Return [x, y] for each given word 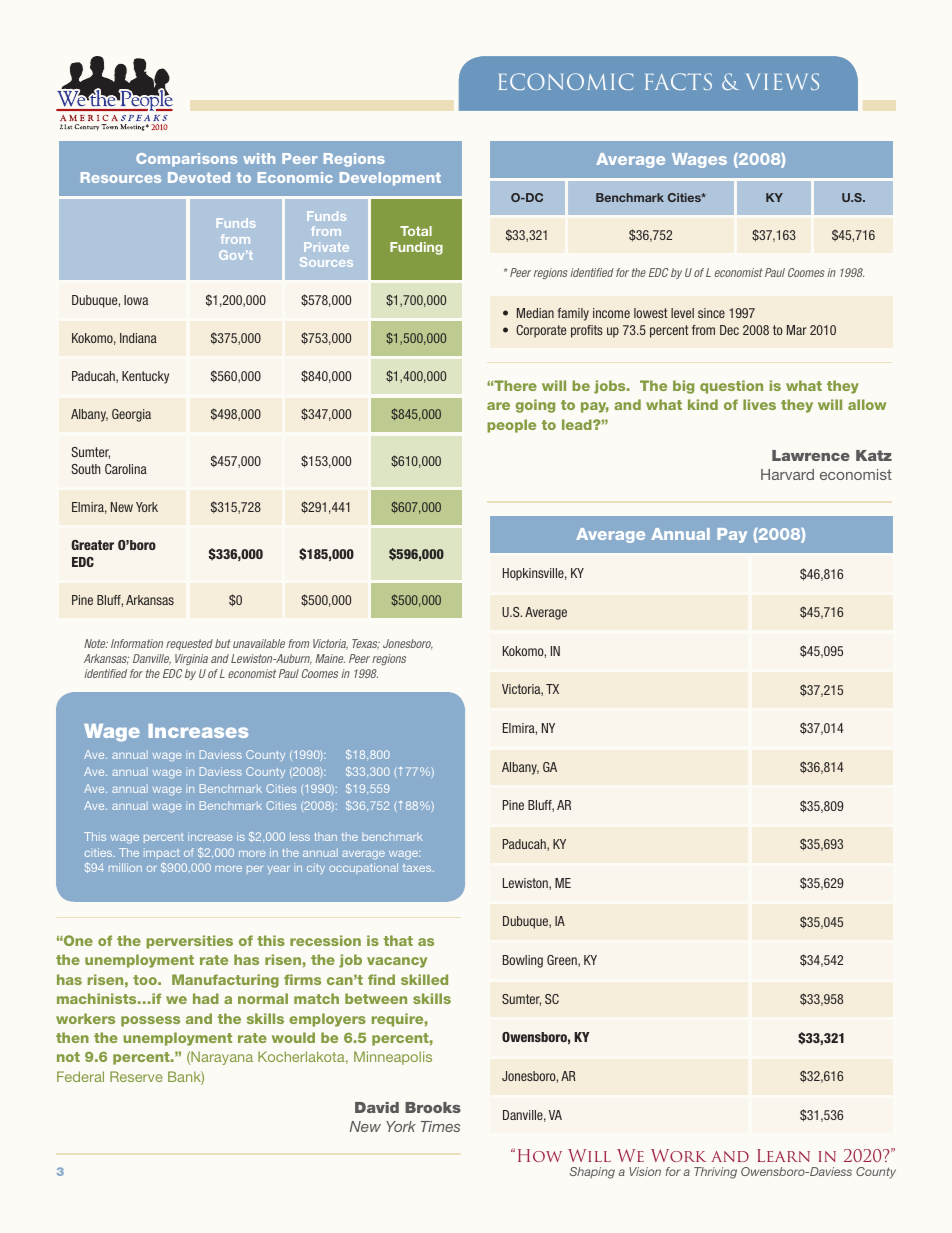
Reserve [136, 1076]
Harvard [787, 474]
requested [189, 644]
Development [390, 179]
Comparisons [186, 160]
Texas [366, 644]
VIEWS [782, 81]
